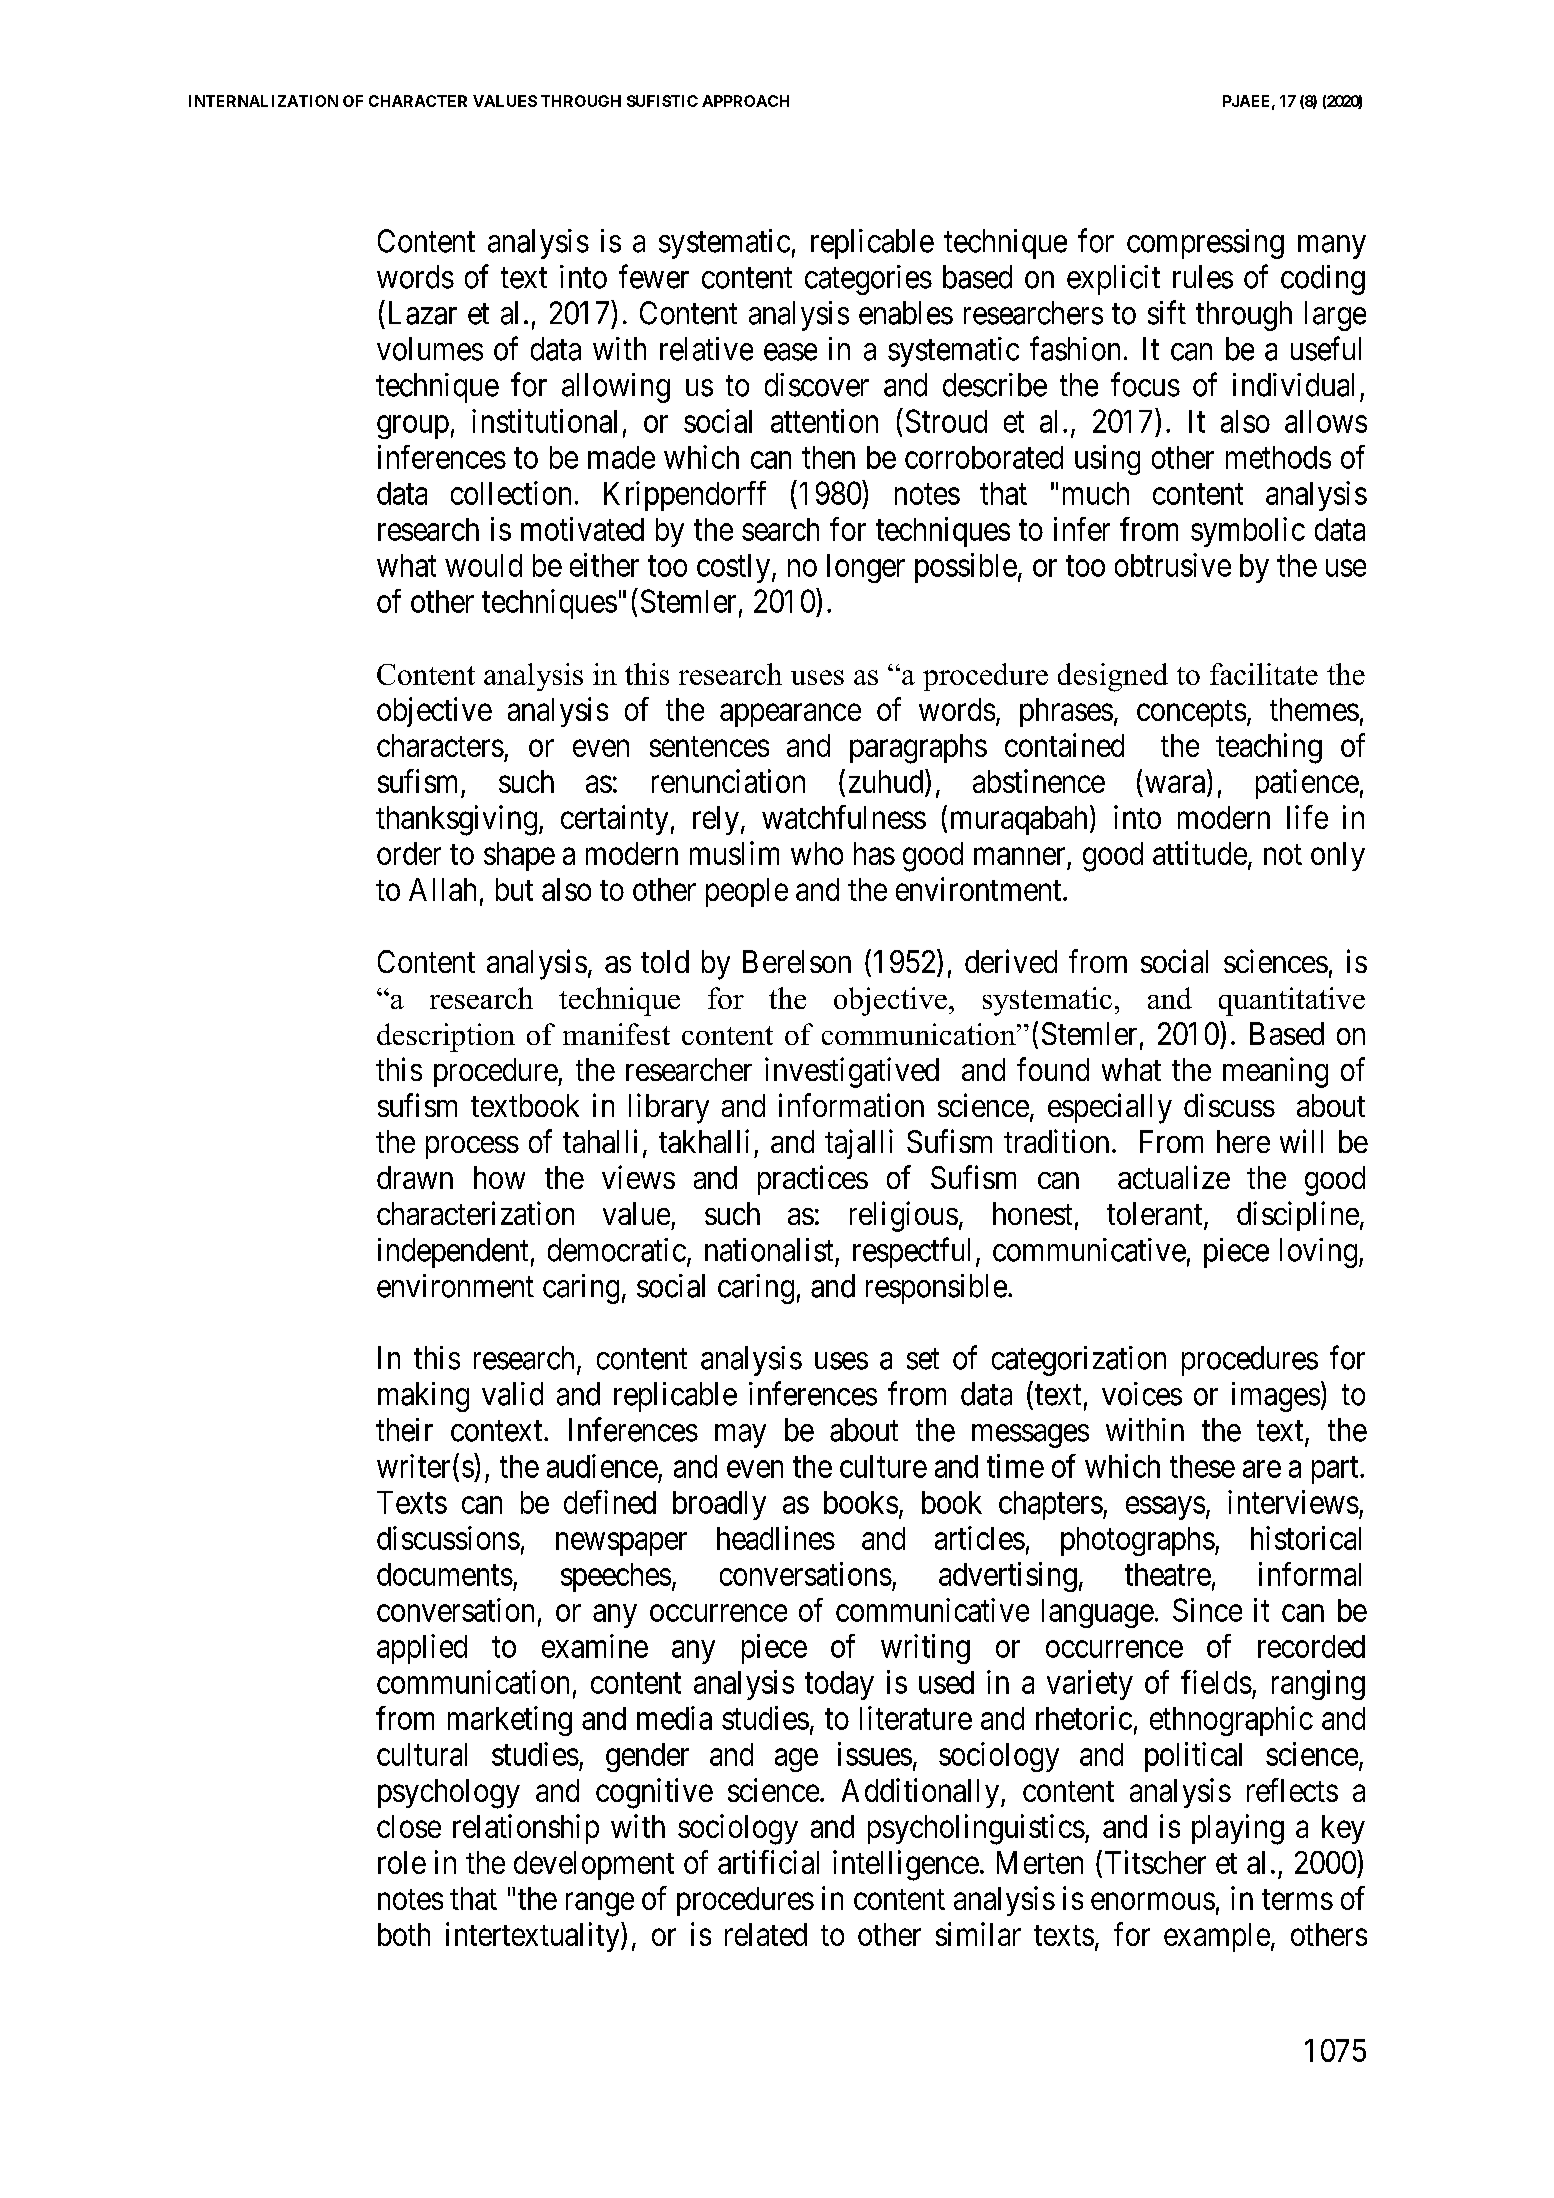  Describe the element at coordinates (1173, 565) in the screenshot. I see `obtrusive` at that location.
